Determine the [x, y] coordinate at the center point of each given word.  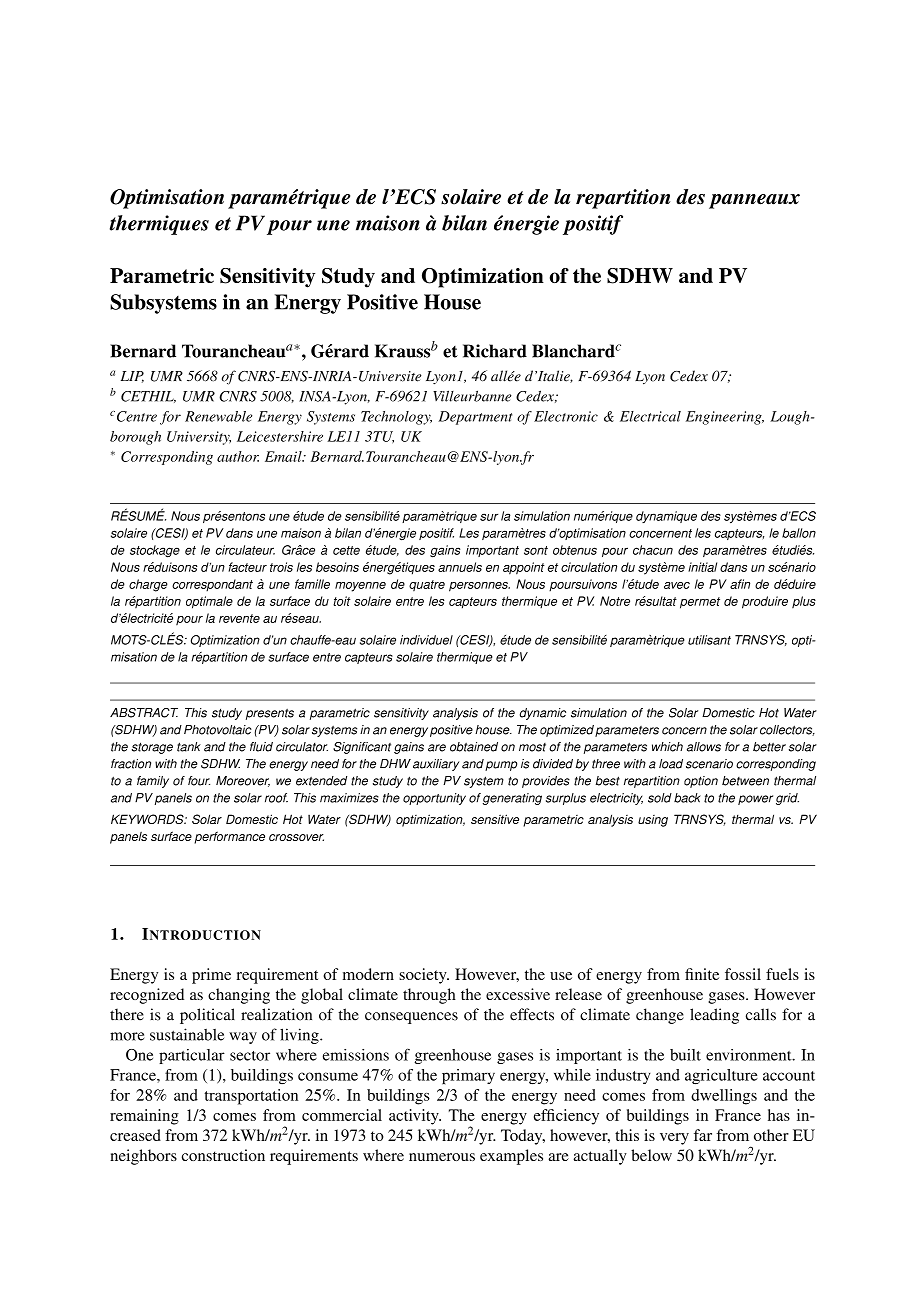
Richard [495, 351]
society [424, 976]
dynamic [543, 714]
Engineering [725, 418]
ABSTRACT [144, 713]
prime [211, 976]
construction [223, 1155]
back [687, 798]
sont [536, 550]
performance [229, 837]
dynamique [666, 517]
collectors [787, 730]
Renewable [218, 416]
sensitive [495, 819]
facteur [247, 567]
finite [702, 974]
